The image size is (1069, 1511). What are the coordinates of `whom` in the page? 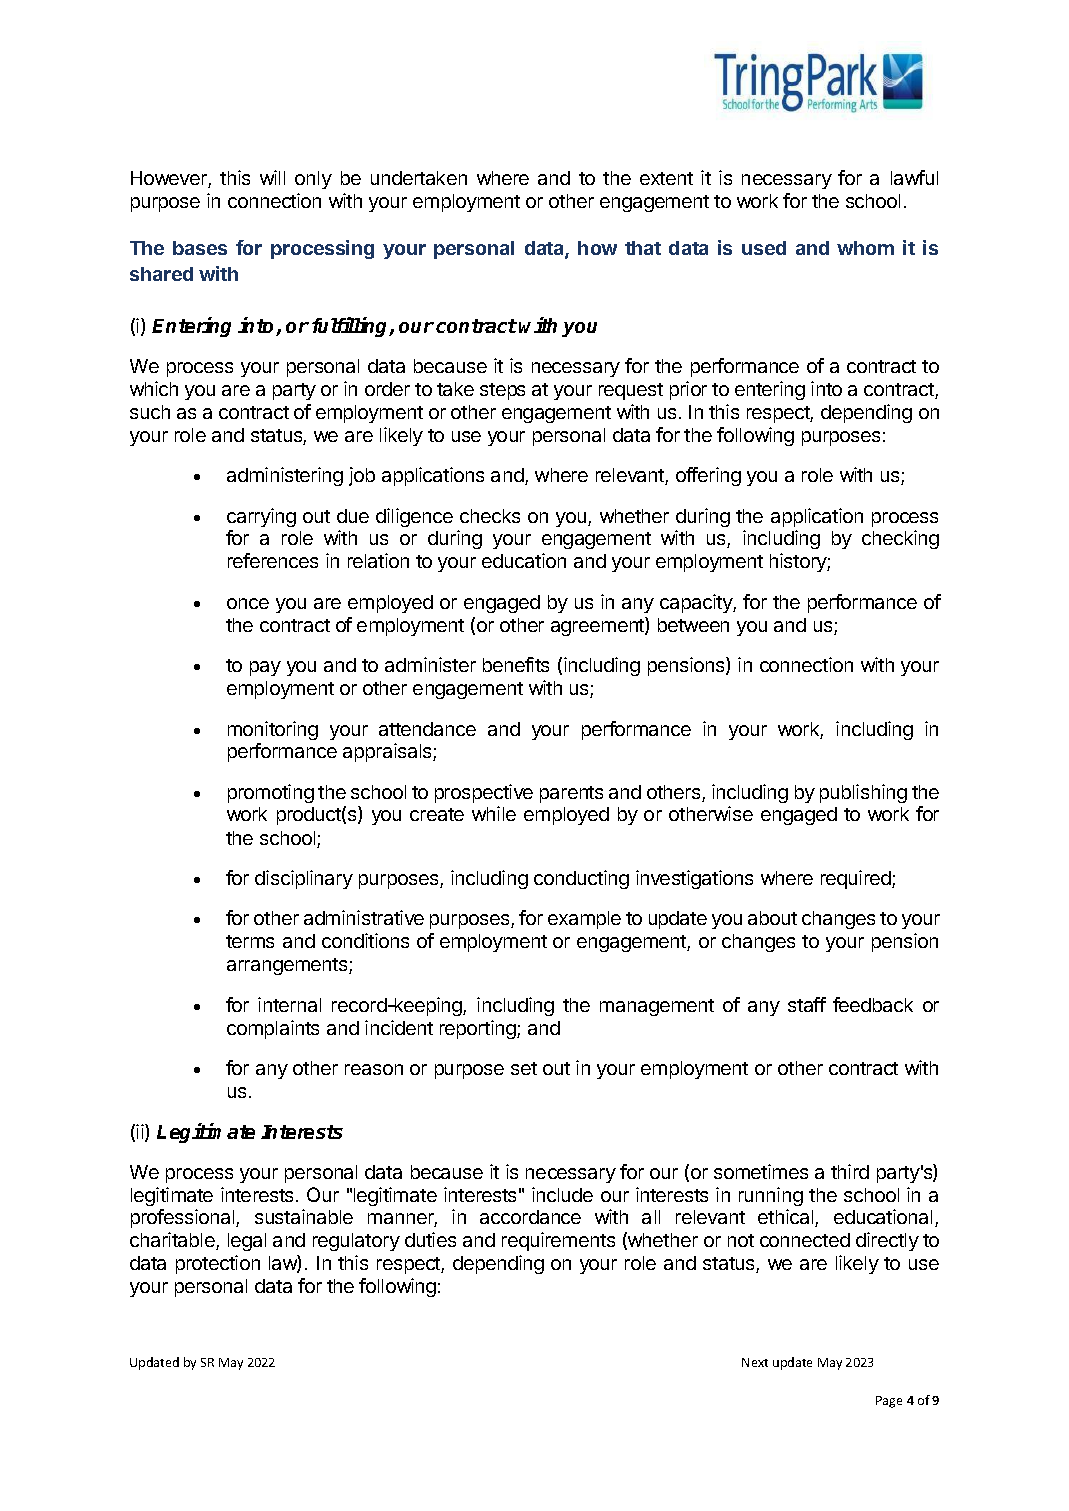 It's located at (865, 248).
